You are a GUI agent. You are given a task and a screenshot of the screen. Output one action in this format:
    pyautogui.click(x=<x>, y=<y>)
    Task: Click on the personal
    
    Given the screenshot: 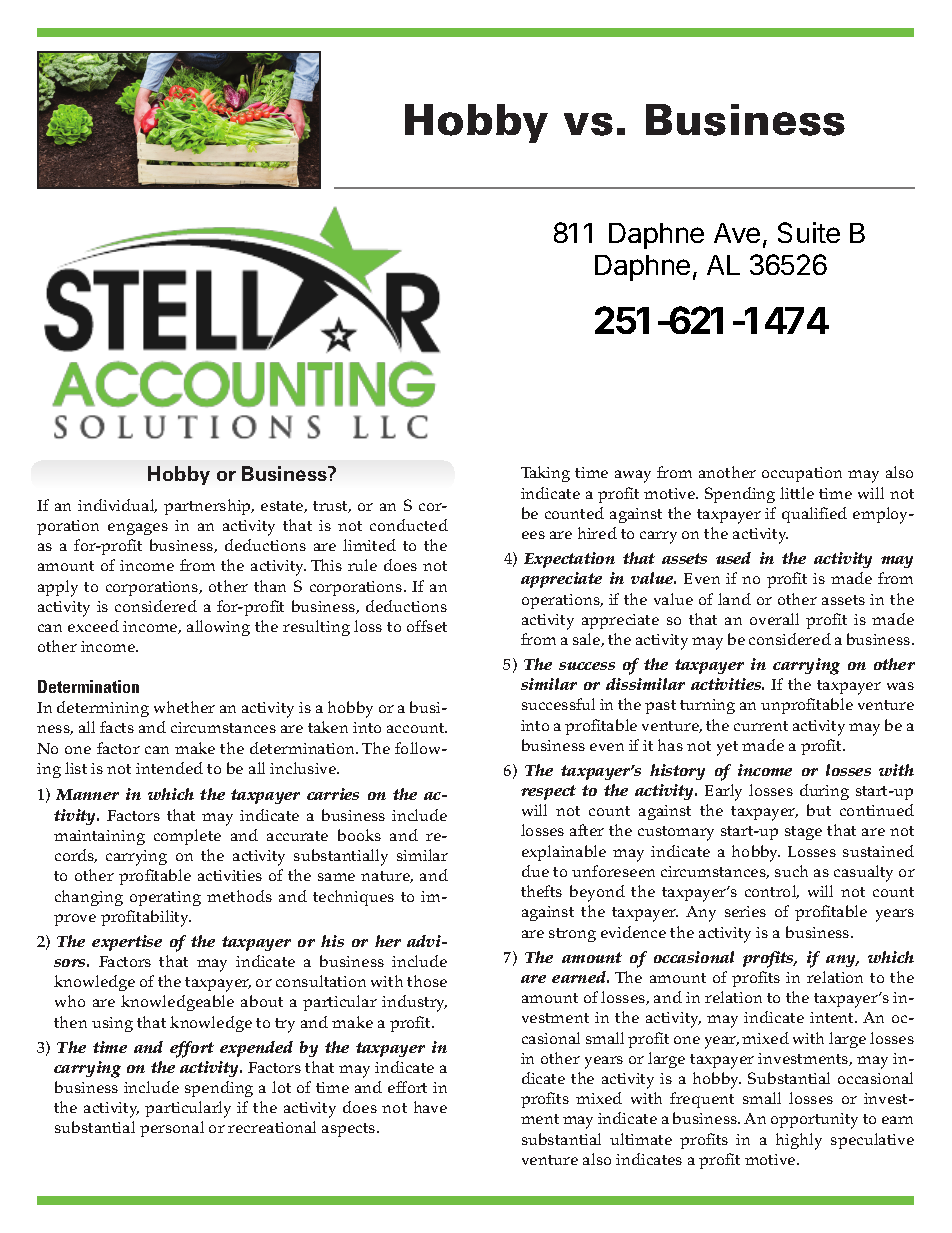 What is the action you would take?
    pyautogui.click(x=172, y=1129)
